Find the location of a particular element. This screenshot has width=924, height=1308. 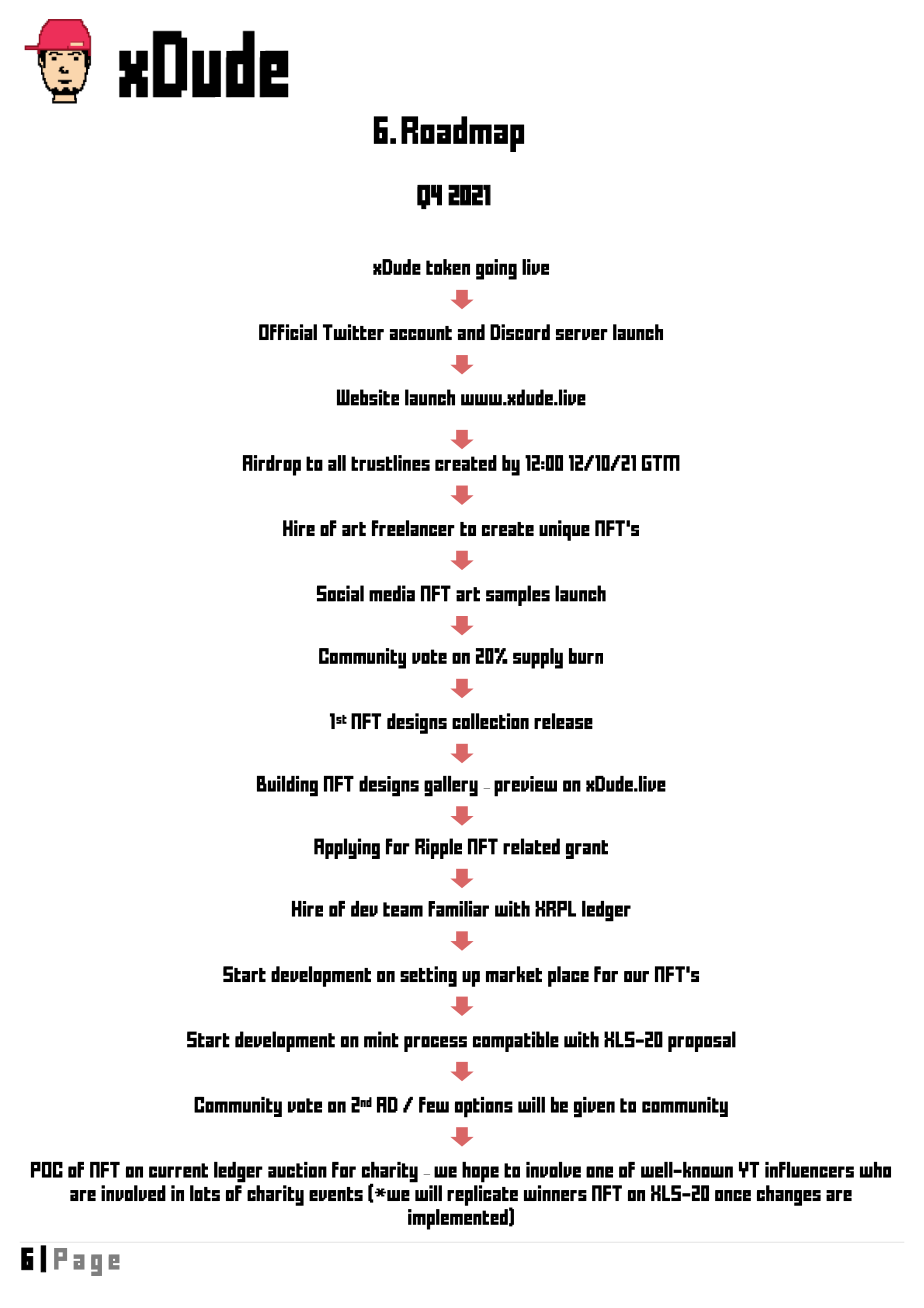

Applying is located at coordinates (347, 848).
